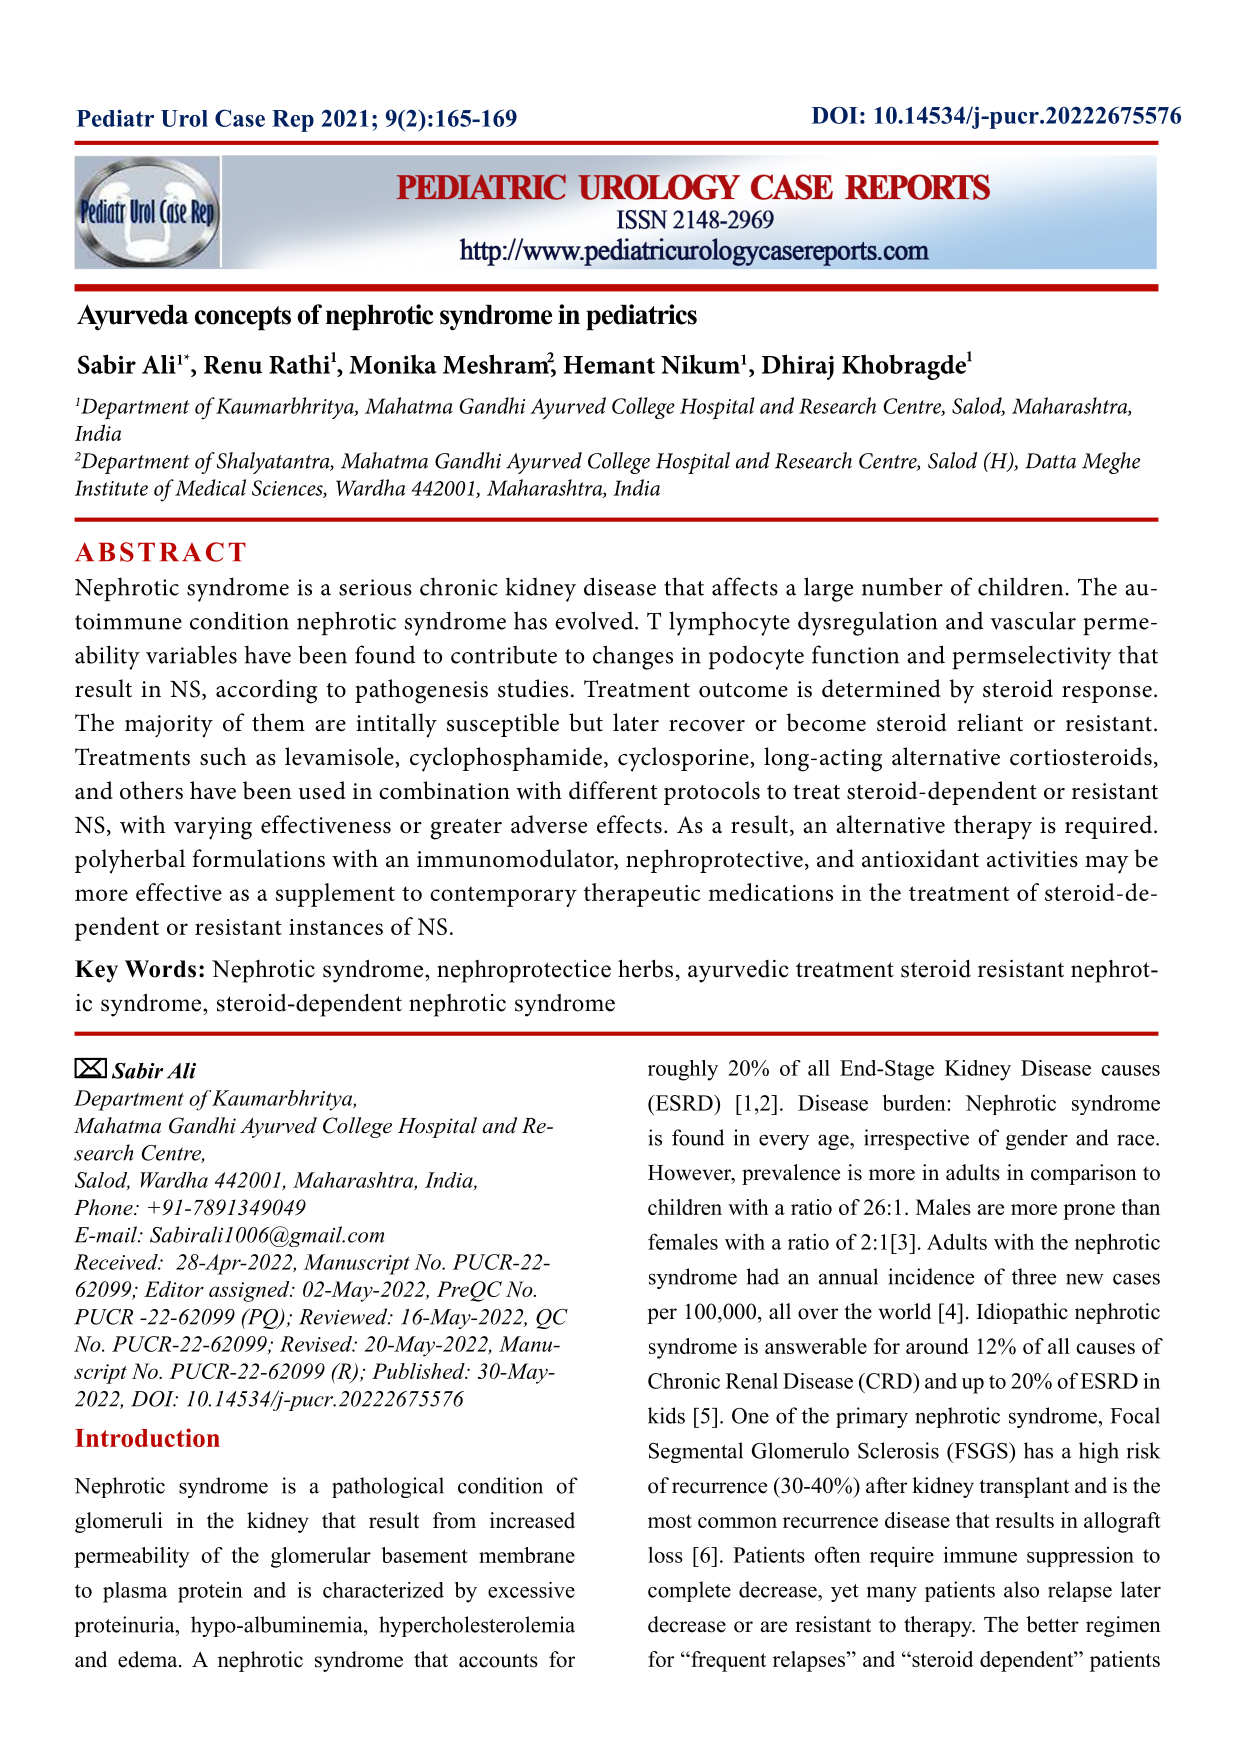  Describe the element at coordinates (1032, 859) in the screenshot. I see `activities` at that location.
